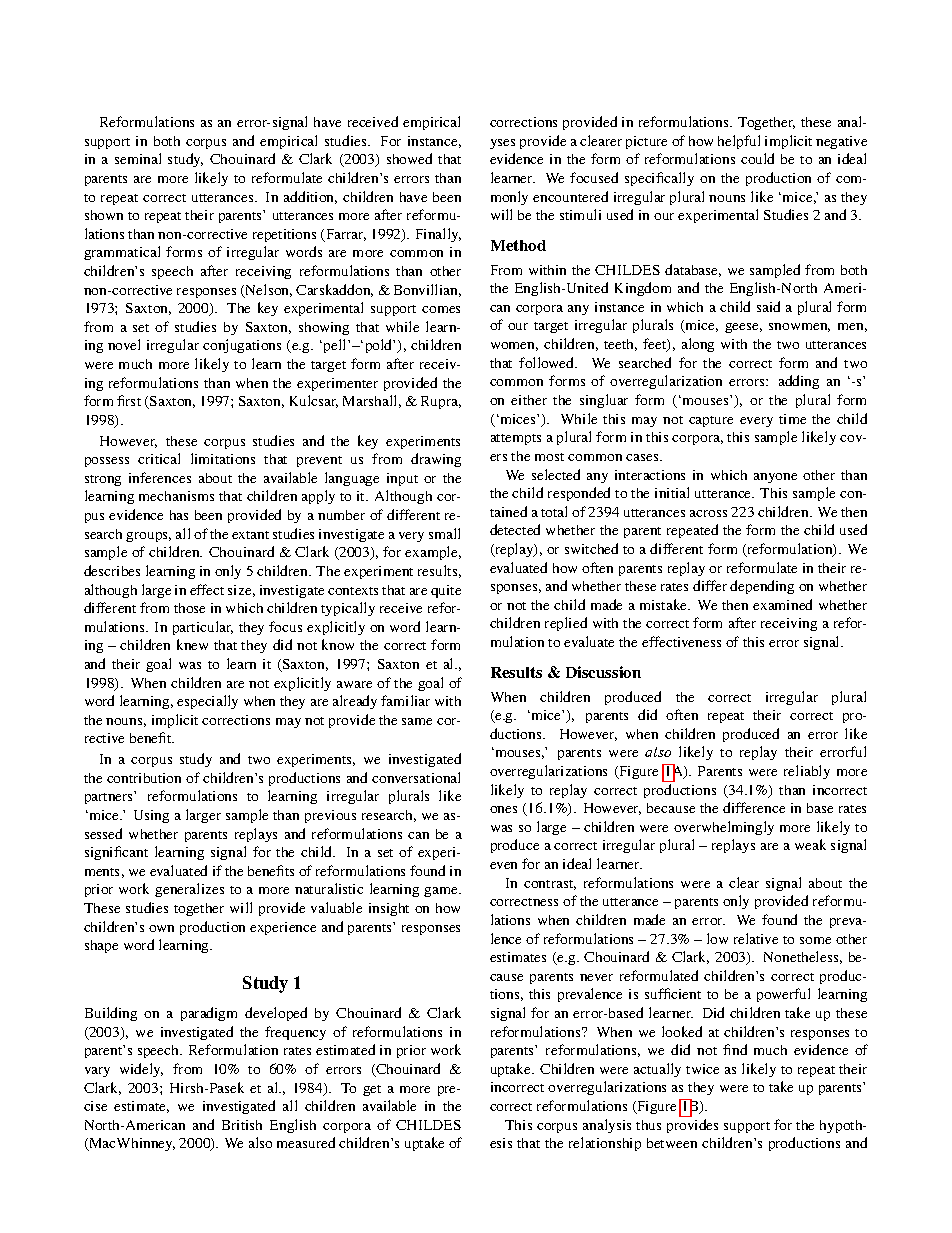 The height and width of the image is (1233, 952). Describe the element at coordinates (306, 1142) in the image. I see `measured` at that location.
